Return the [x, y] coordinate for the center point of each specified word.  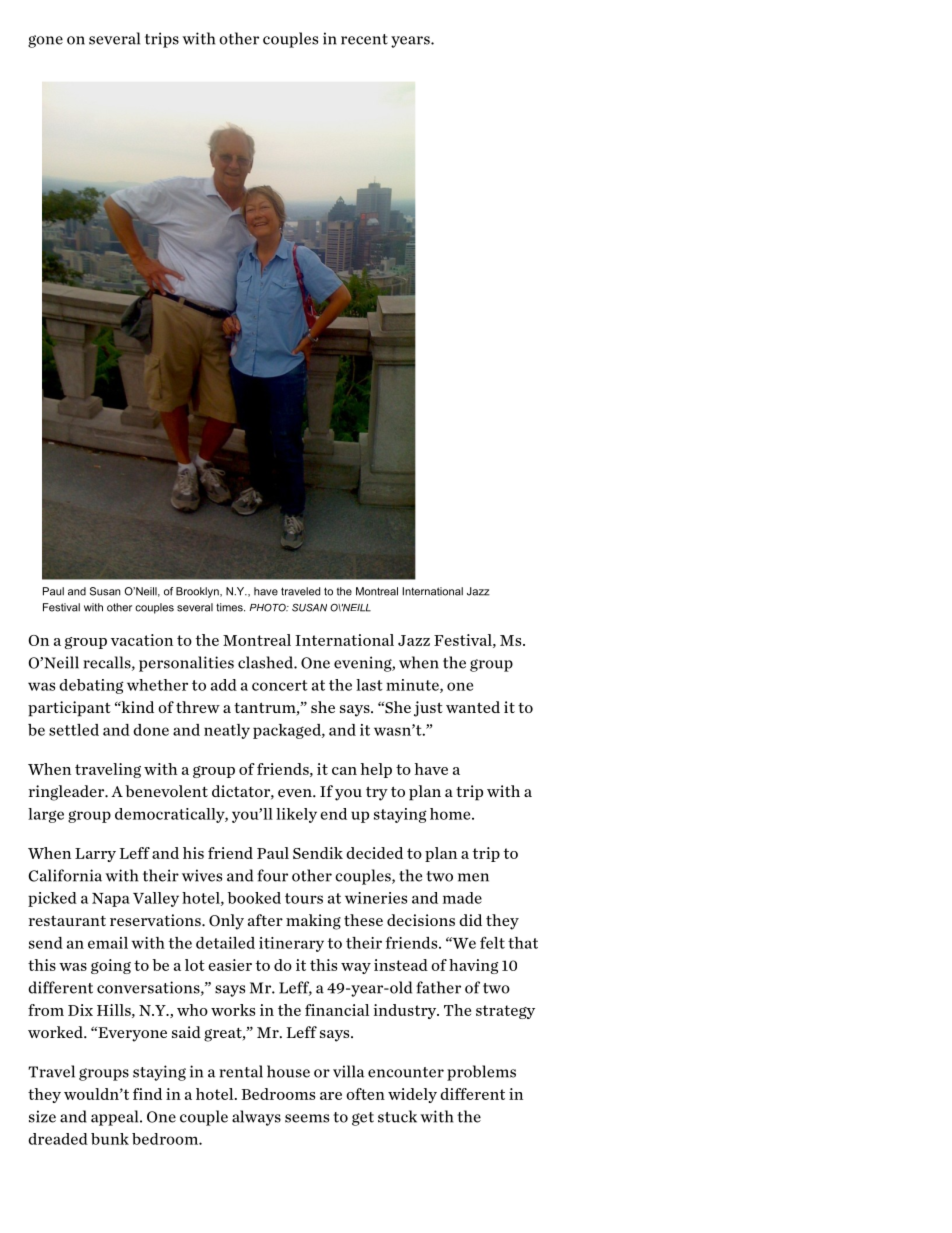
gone [45, 41]
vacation [142, 640]
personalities [186, 664]
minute [413, 686]
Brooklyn [198, 592]
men [473, 877]
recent [364, 39]
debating [91, 686]
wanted [473, 707]
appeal [116, 1118]
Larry [95, 855]
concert [280, 685]
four [272, 875]
